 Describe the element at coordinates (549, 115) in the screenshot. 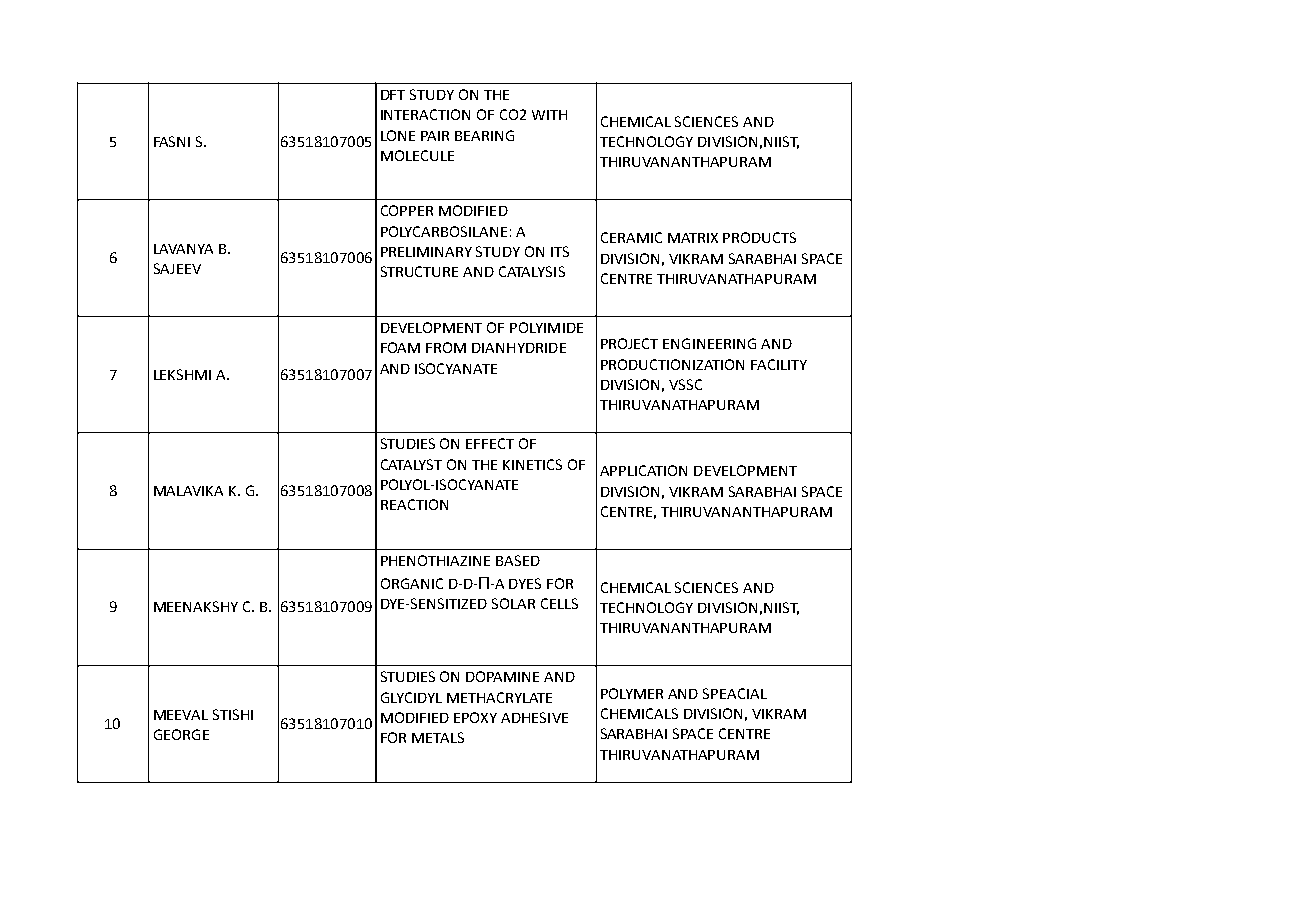

I see `WITH` at that location.
